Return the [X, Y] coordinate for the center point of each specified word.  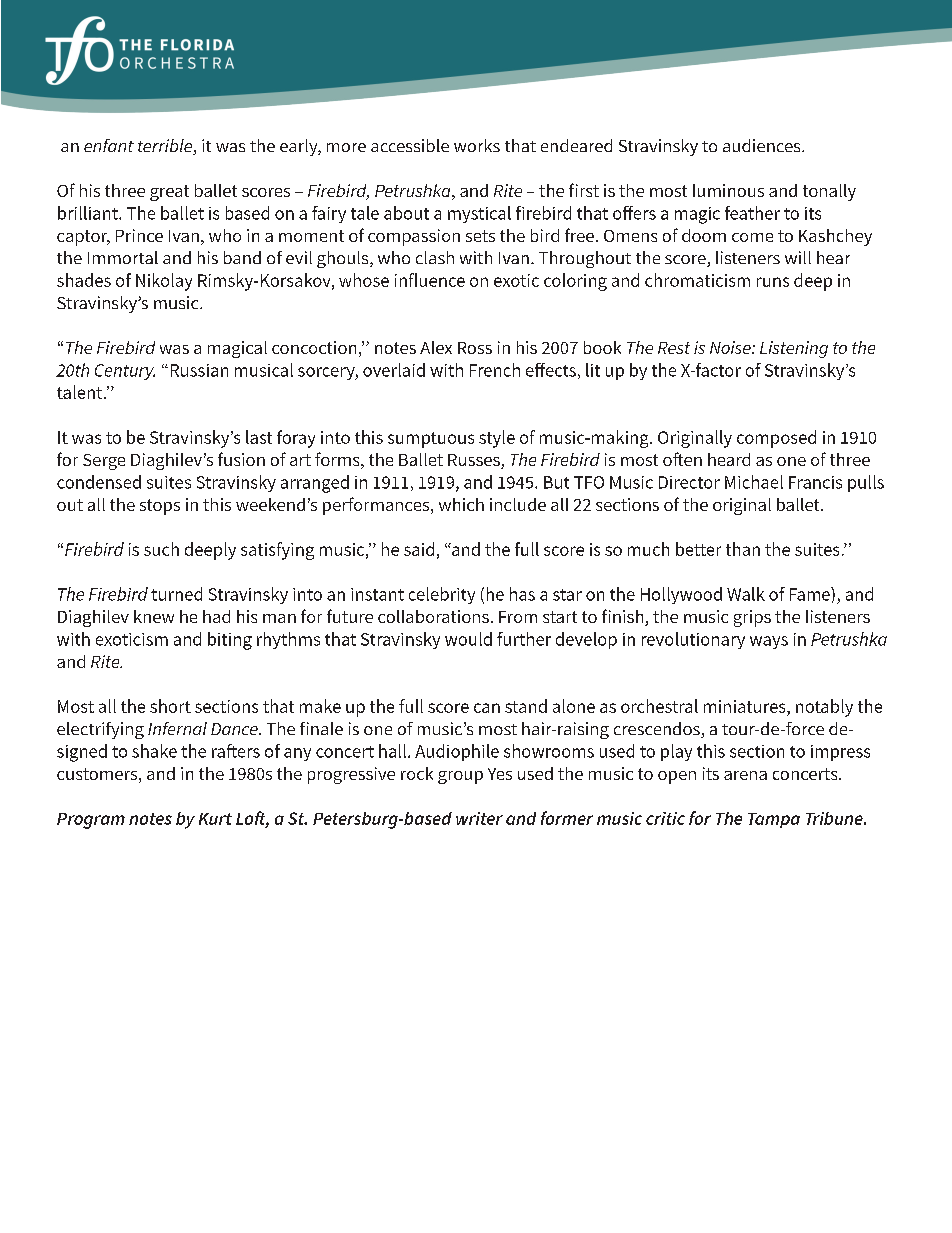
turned [176, 594]
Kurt [215, 819]
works [477, 145]
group [460, 777]
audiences [763, 145]
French [495, 370]
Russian [199, 370]
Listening [794, 349]
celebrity [442, 595]
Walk [746, 594]
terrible [166, 147]
